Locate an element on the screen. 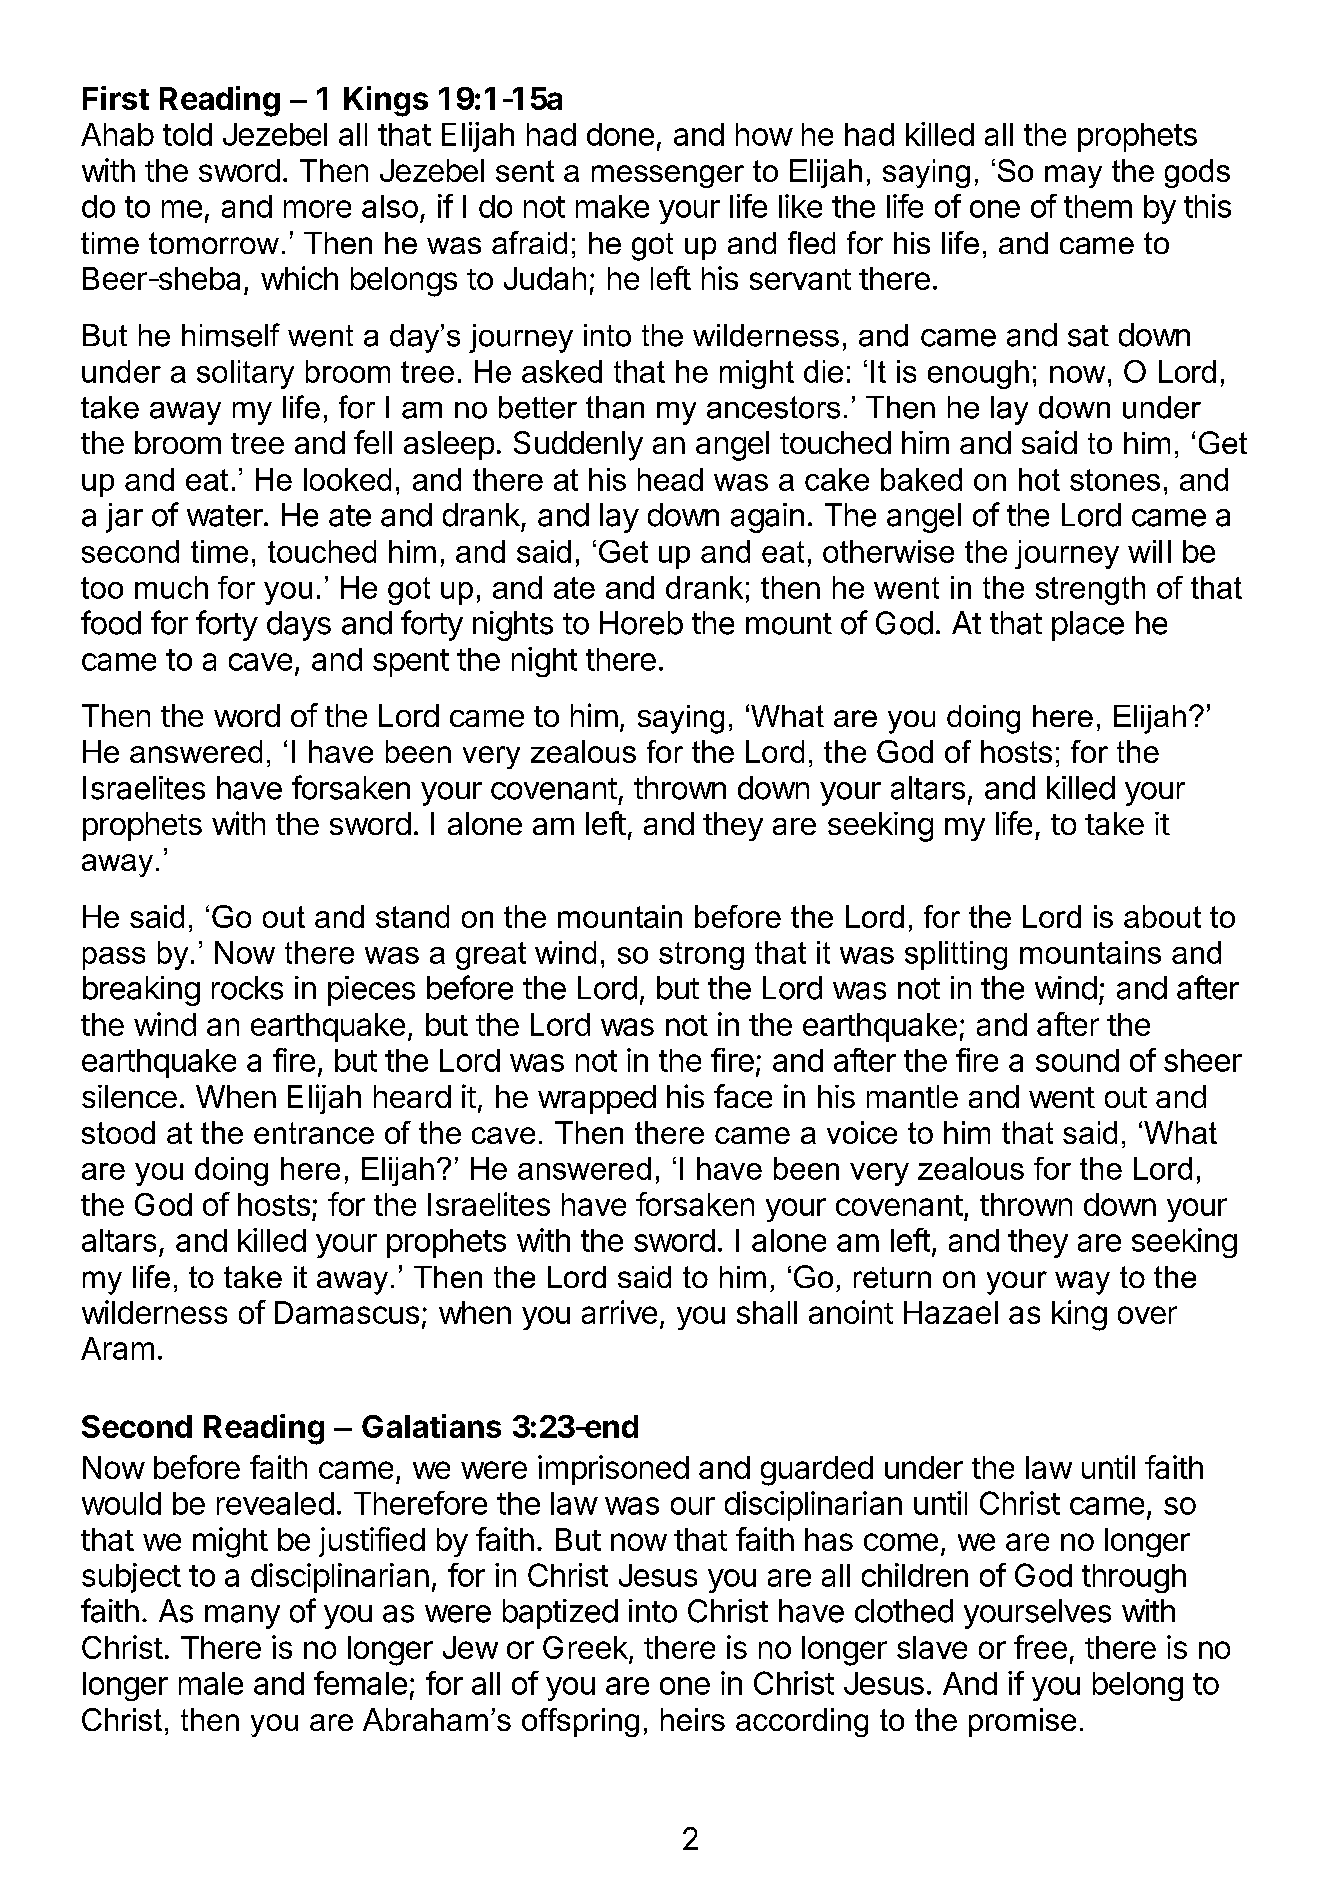 This screenshot has width=1331, height=1883. messenger is located at coordinates (668, 176).
